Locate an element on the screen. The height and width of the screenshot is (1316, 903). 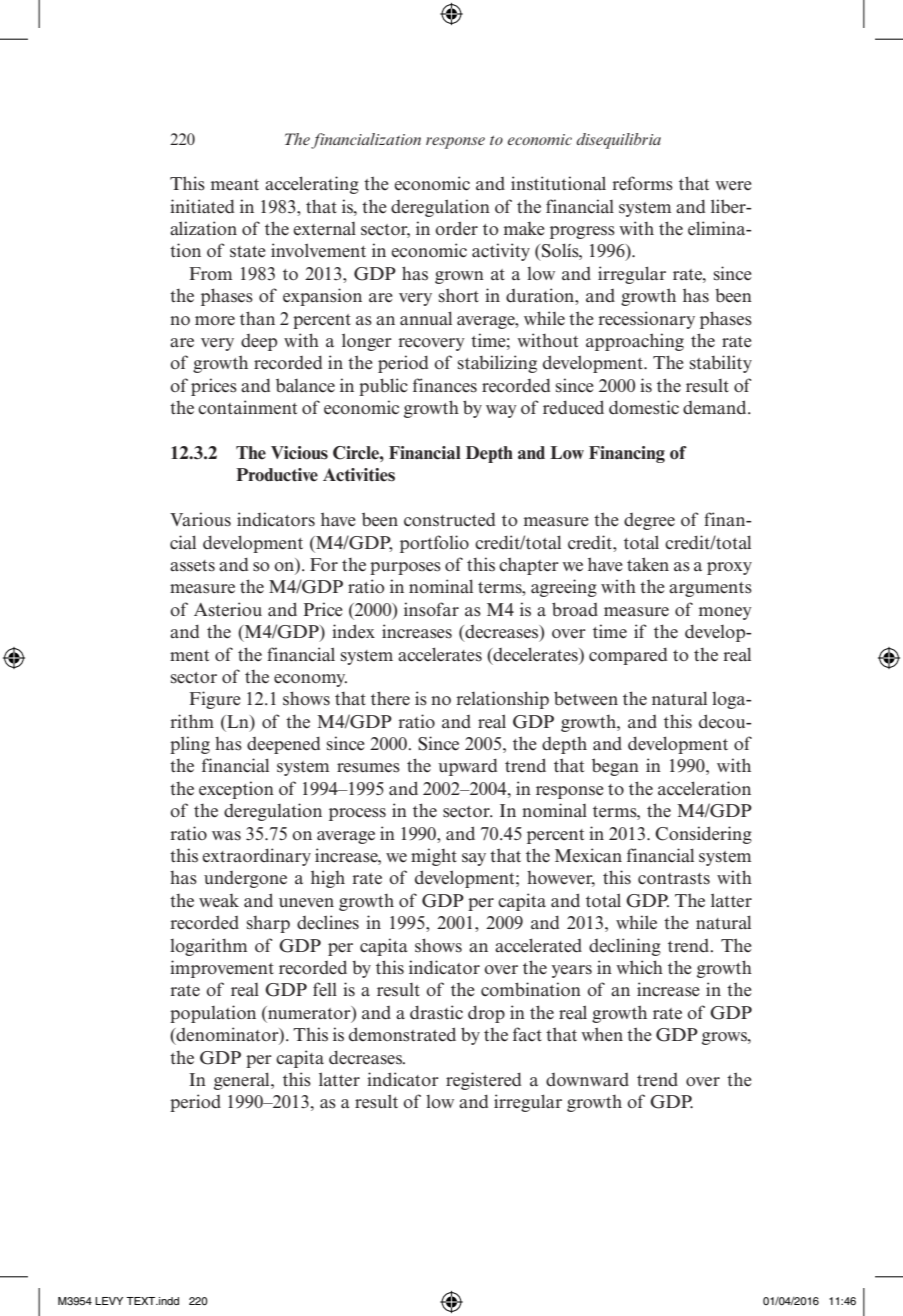
contrasts is located at coordinates (674, 879).
